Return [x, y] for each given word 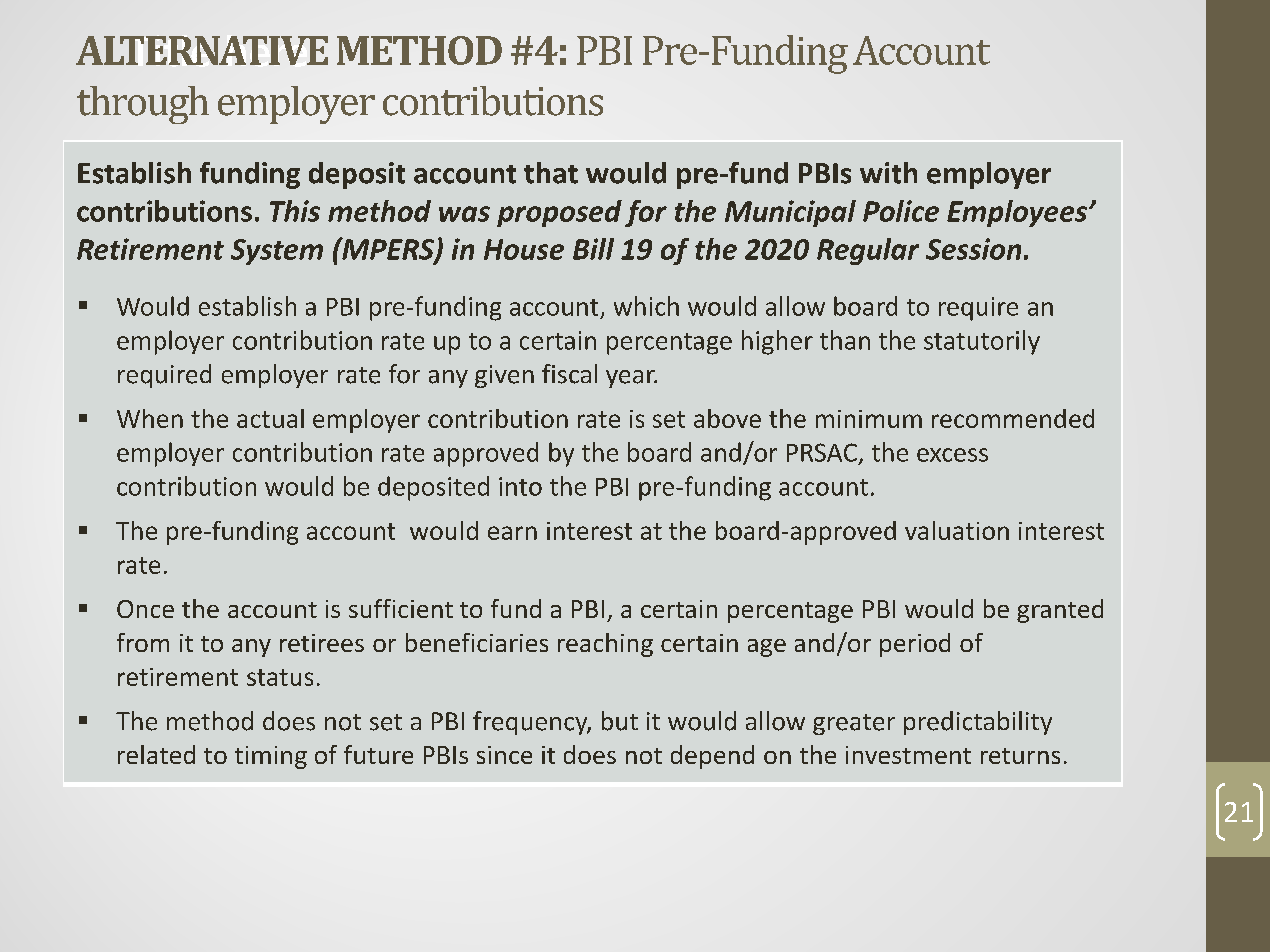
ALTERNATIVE [202, 50]
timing [271, 757]
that [551, 173]
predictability [978, 723]
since [504, 755]
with [888, 173]
